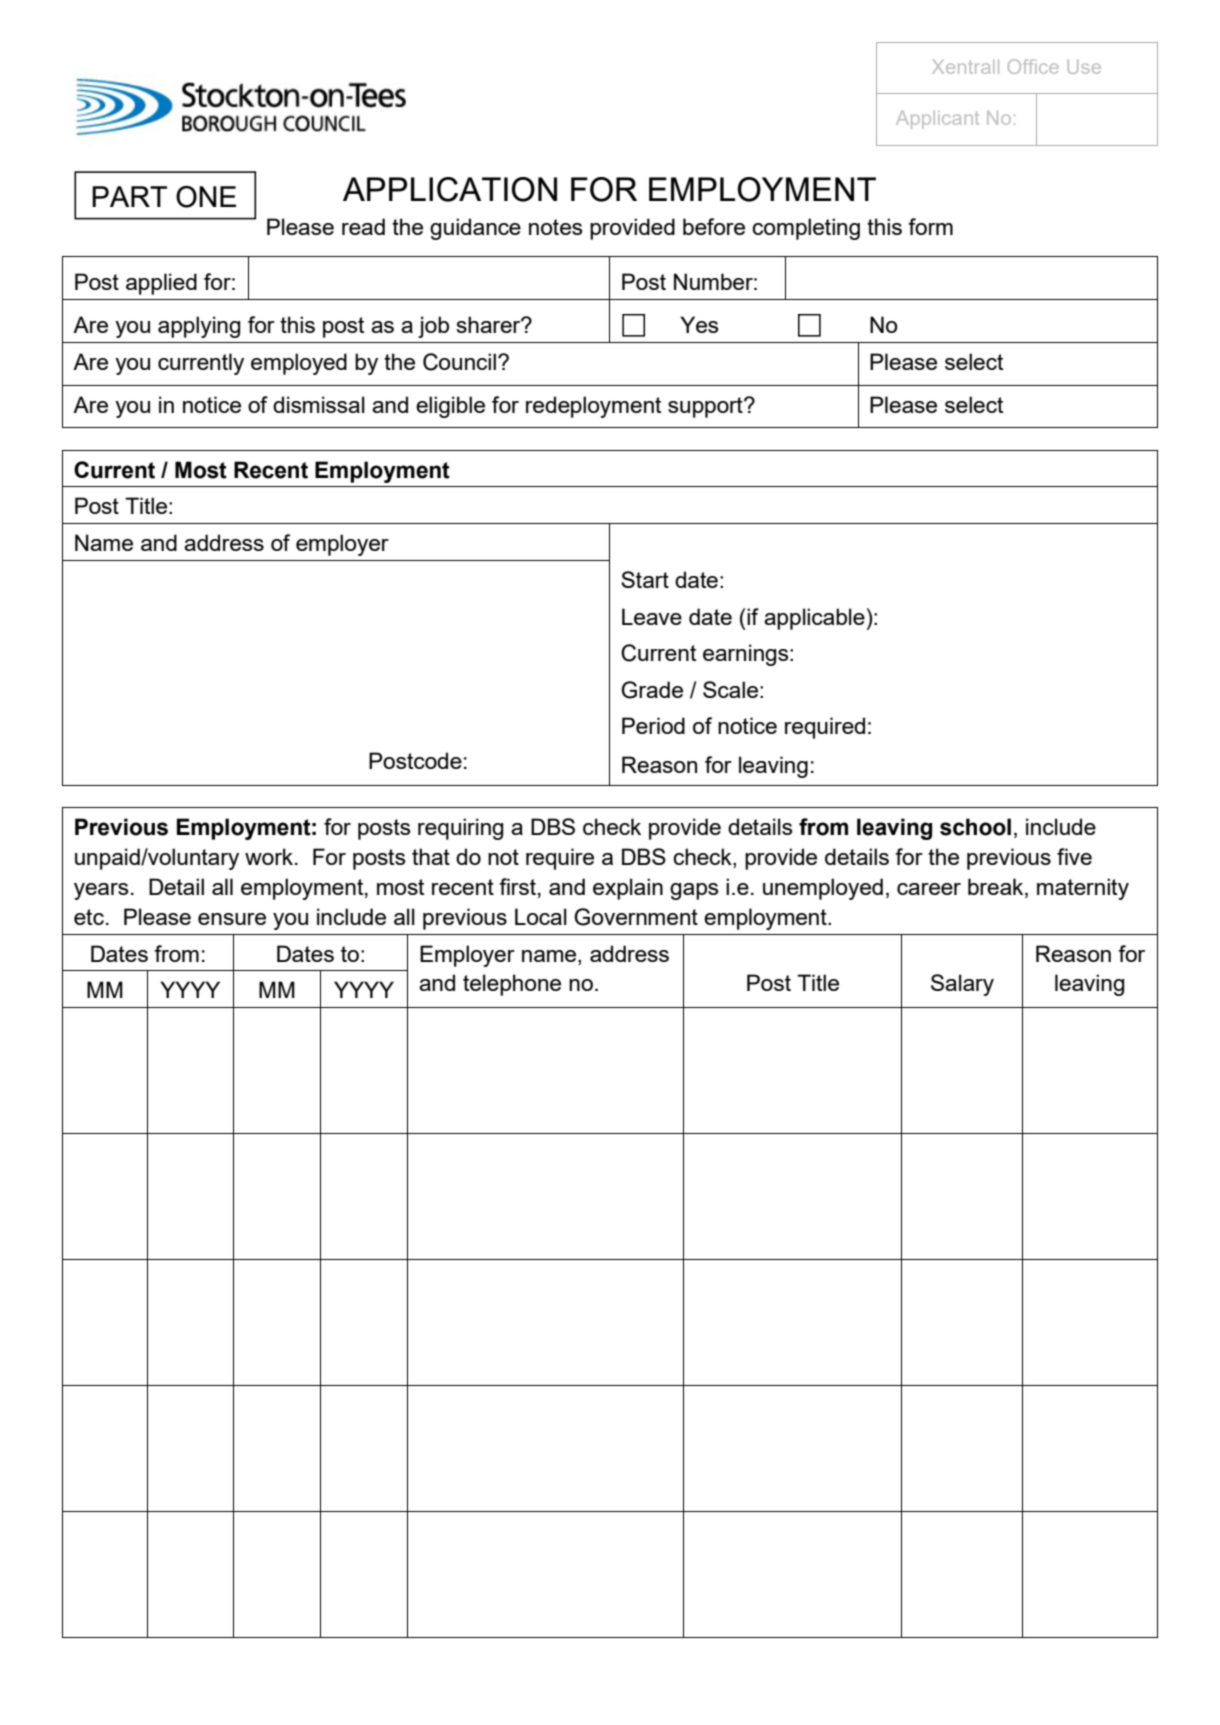 The image size is (1220, 1725). Describe the element at coordinates (556, 227) in the screenshot. I see `notes` at that location.
